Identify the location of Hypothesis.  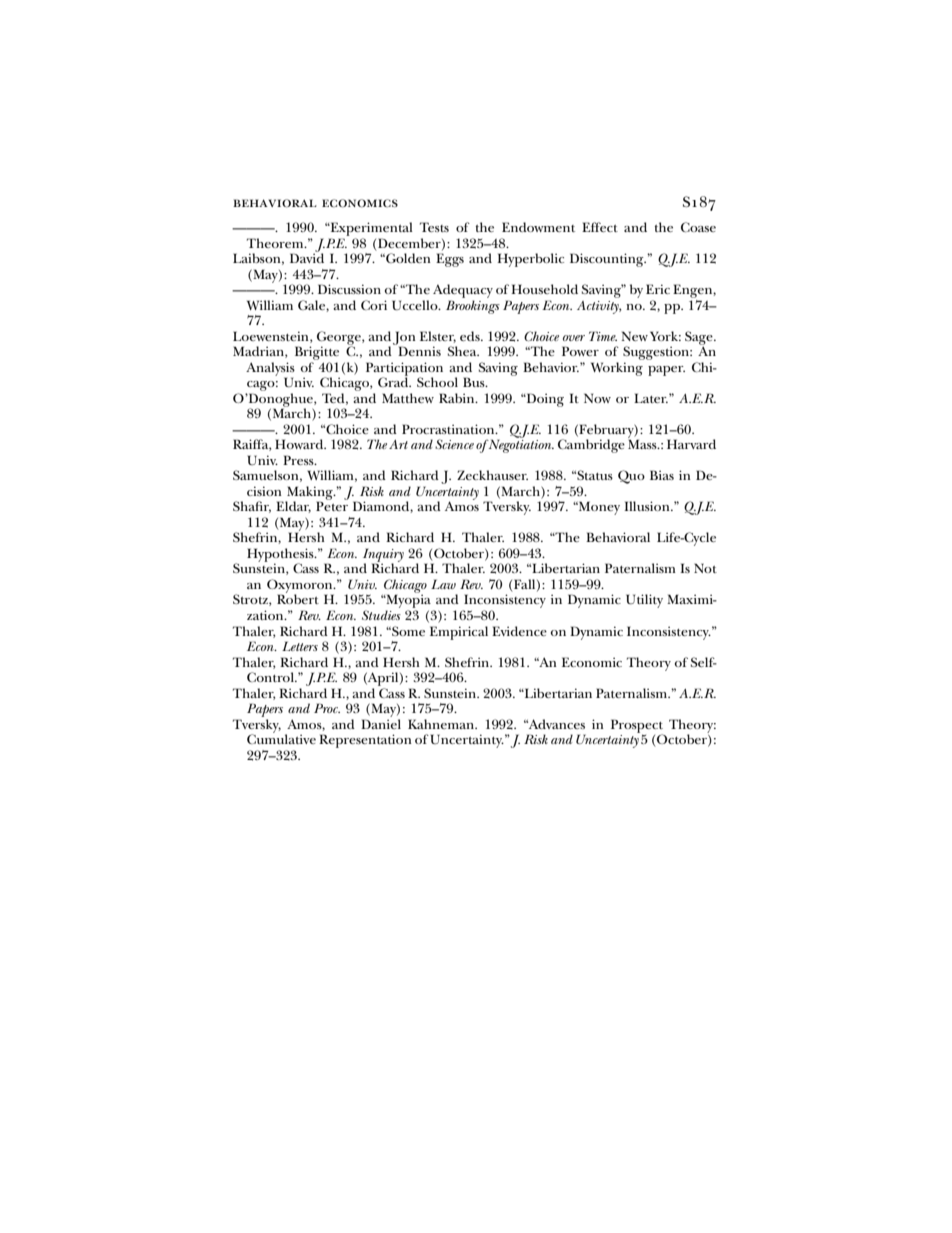
(281, 556).
